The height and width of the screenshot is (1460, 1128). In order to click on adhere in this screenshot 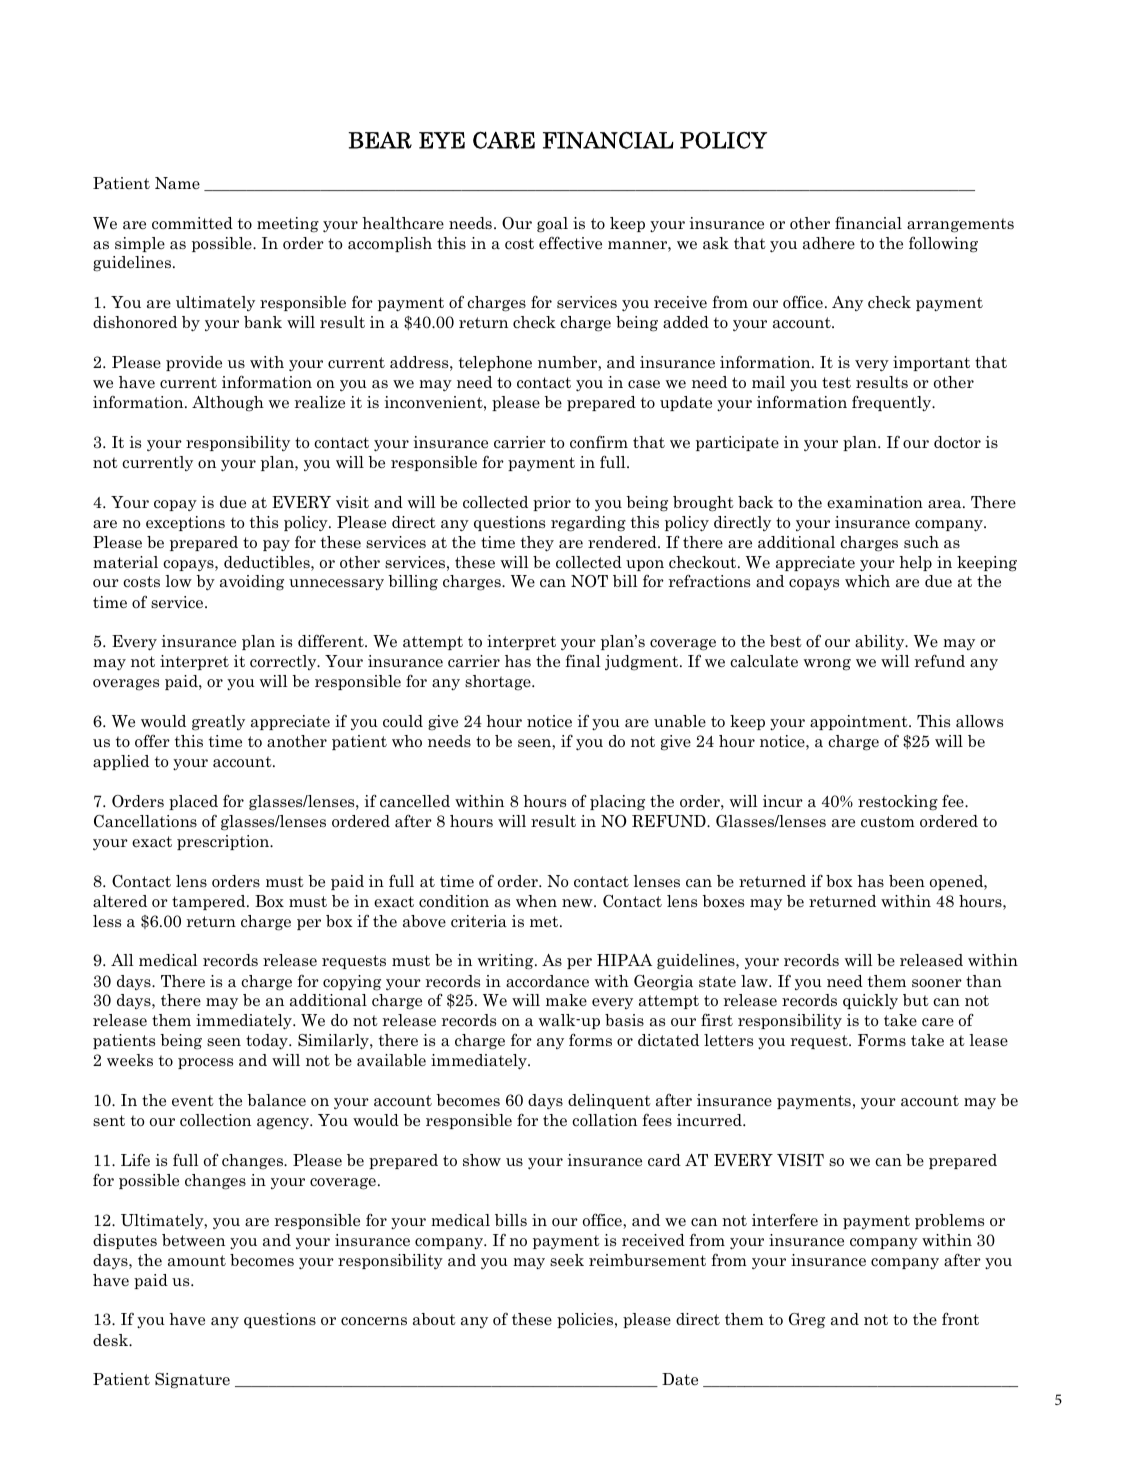, I will do `click(829, 243)`.
